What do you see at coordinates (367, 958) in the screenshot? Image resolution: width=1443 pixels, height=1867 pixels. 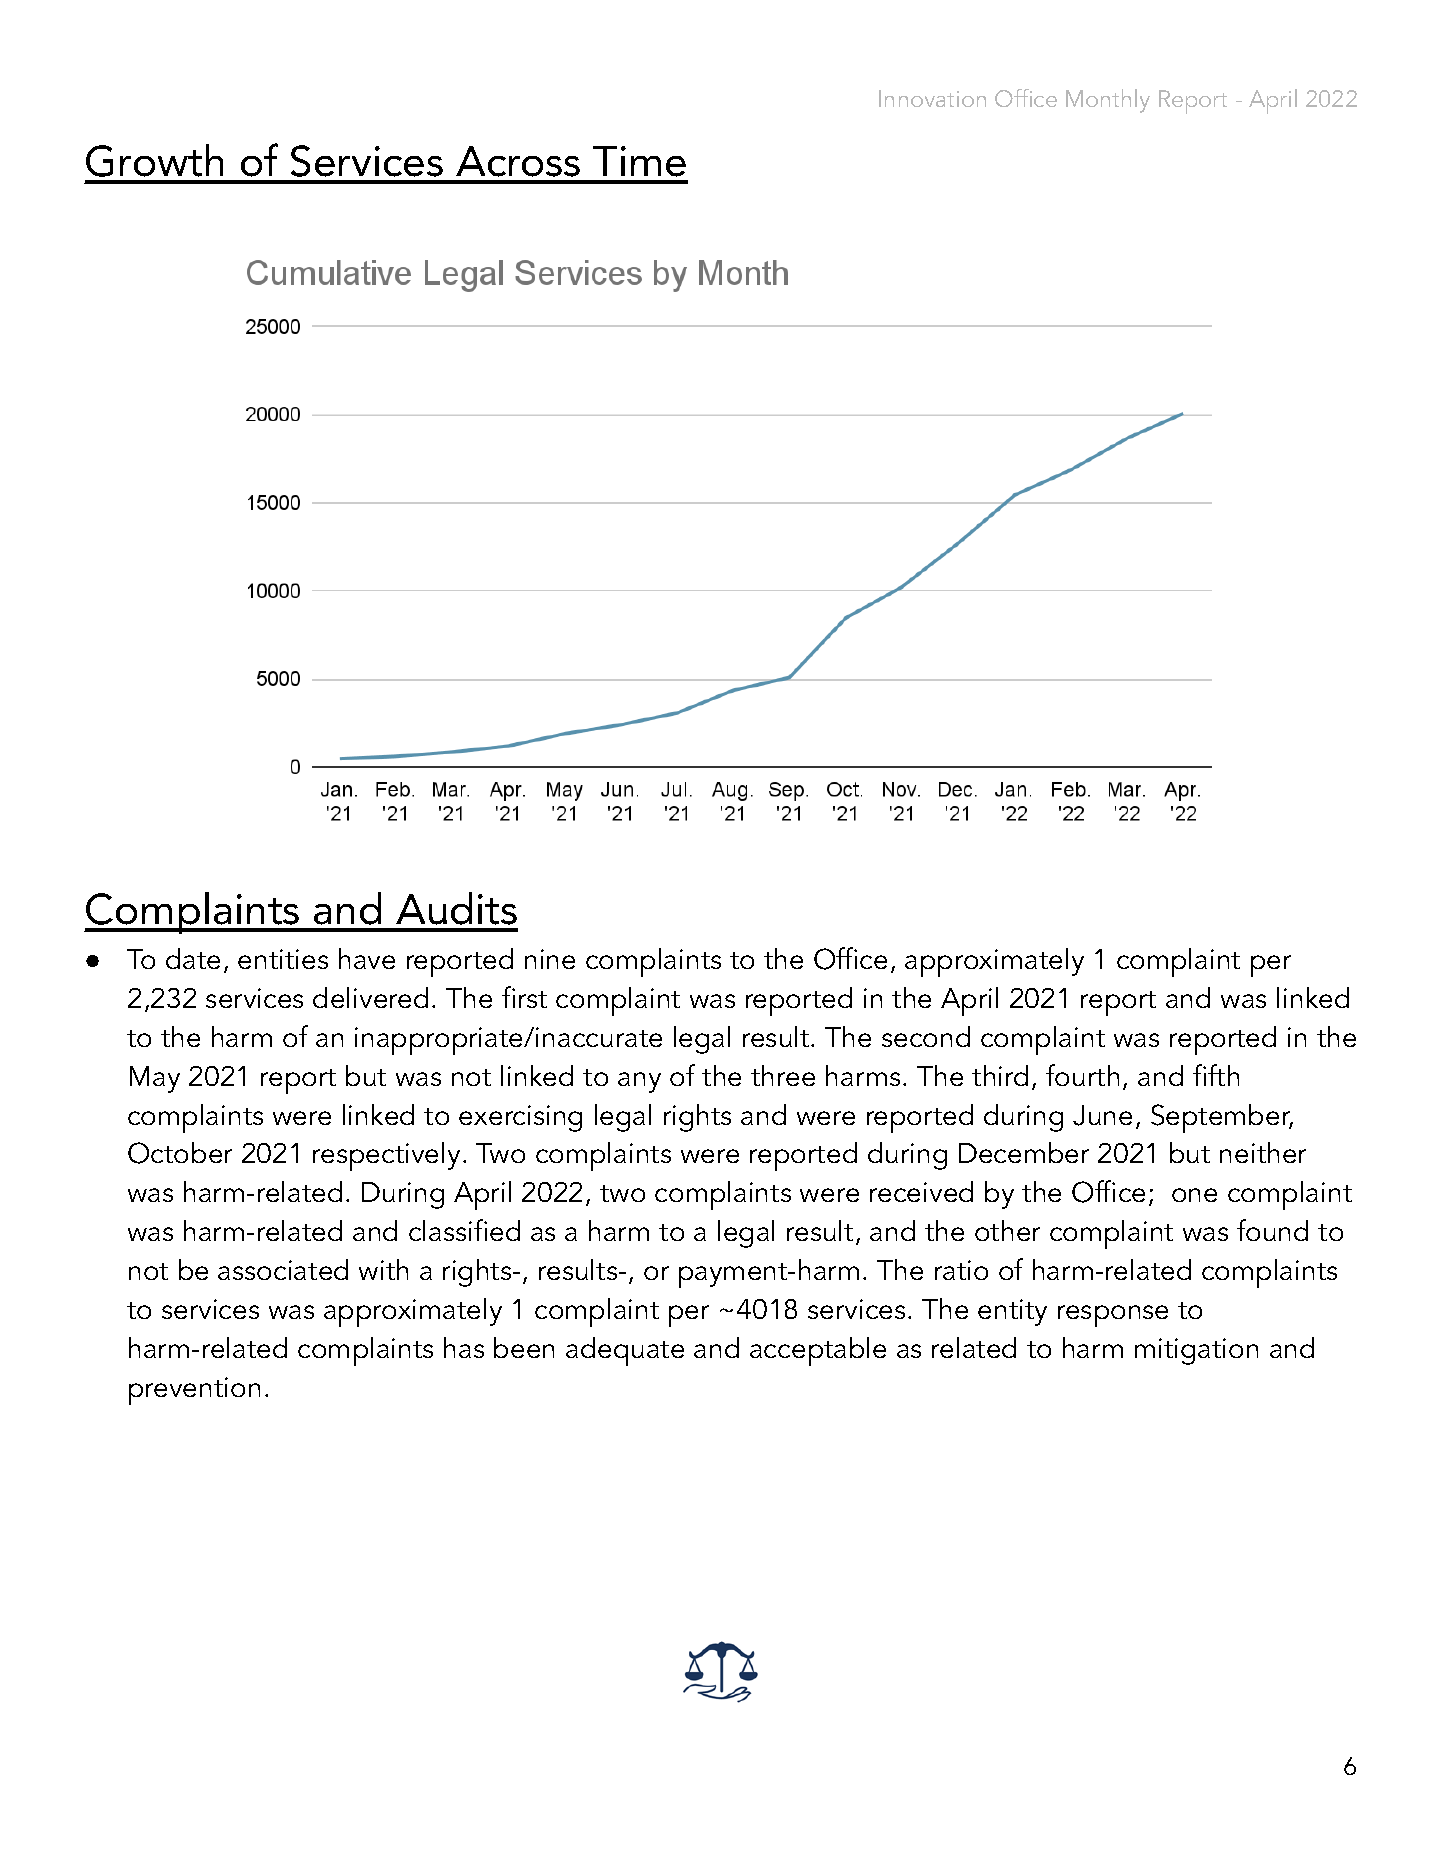 I see `have` at bounding box center [367, 958].
